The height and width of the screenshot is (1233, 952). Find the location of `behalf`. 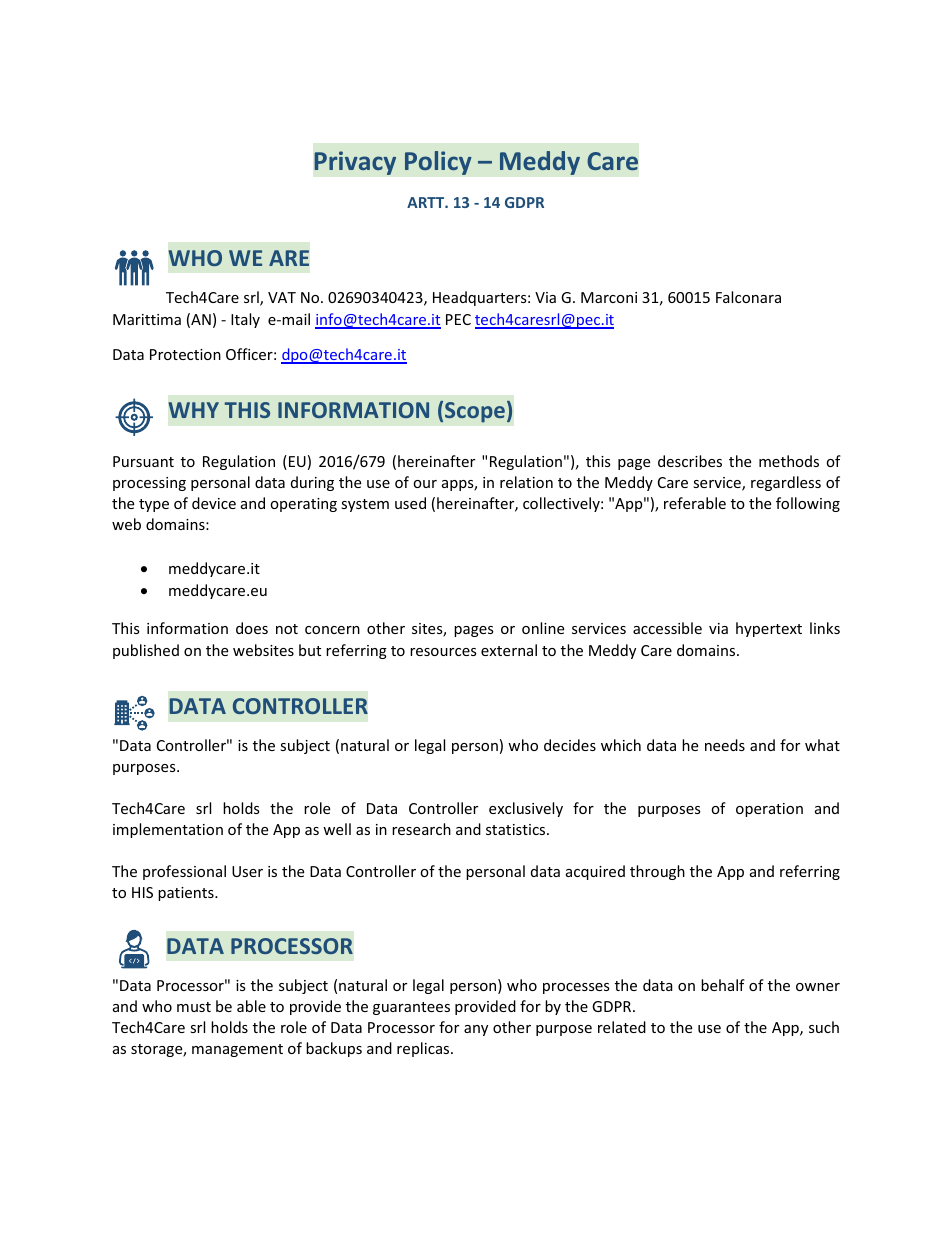

behalf is located at coordinates (723, 985).
